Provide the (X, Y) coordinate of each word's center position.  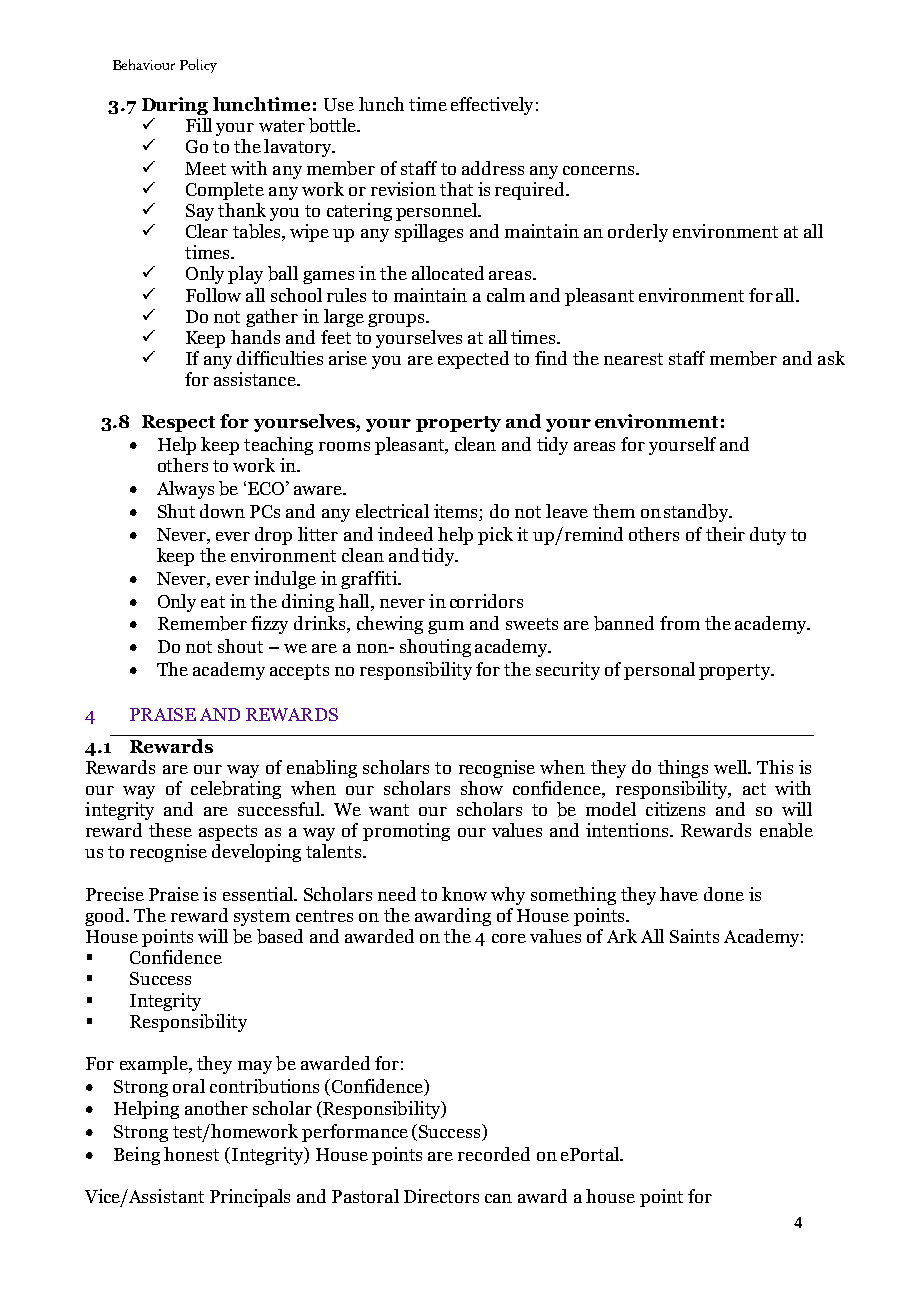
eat (213, 602)
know (464, 894)
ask (831, 358)
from (680, 623)
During (175, 106)
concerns (600, 170)
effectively (492, 106)
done (724, 894)
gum (446, 627)
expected (473, 360)
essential (259, 894)
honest (191, 1154)
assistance (256, 379)
